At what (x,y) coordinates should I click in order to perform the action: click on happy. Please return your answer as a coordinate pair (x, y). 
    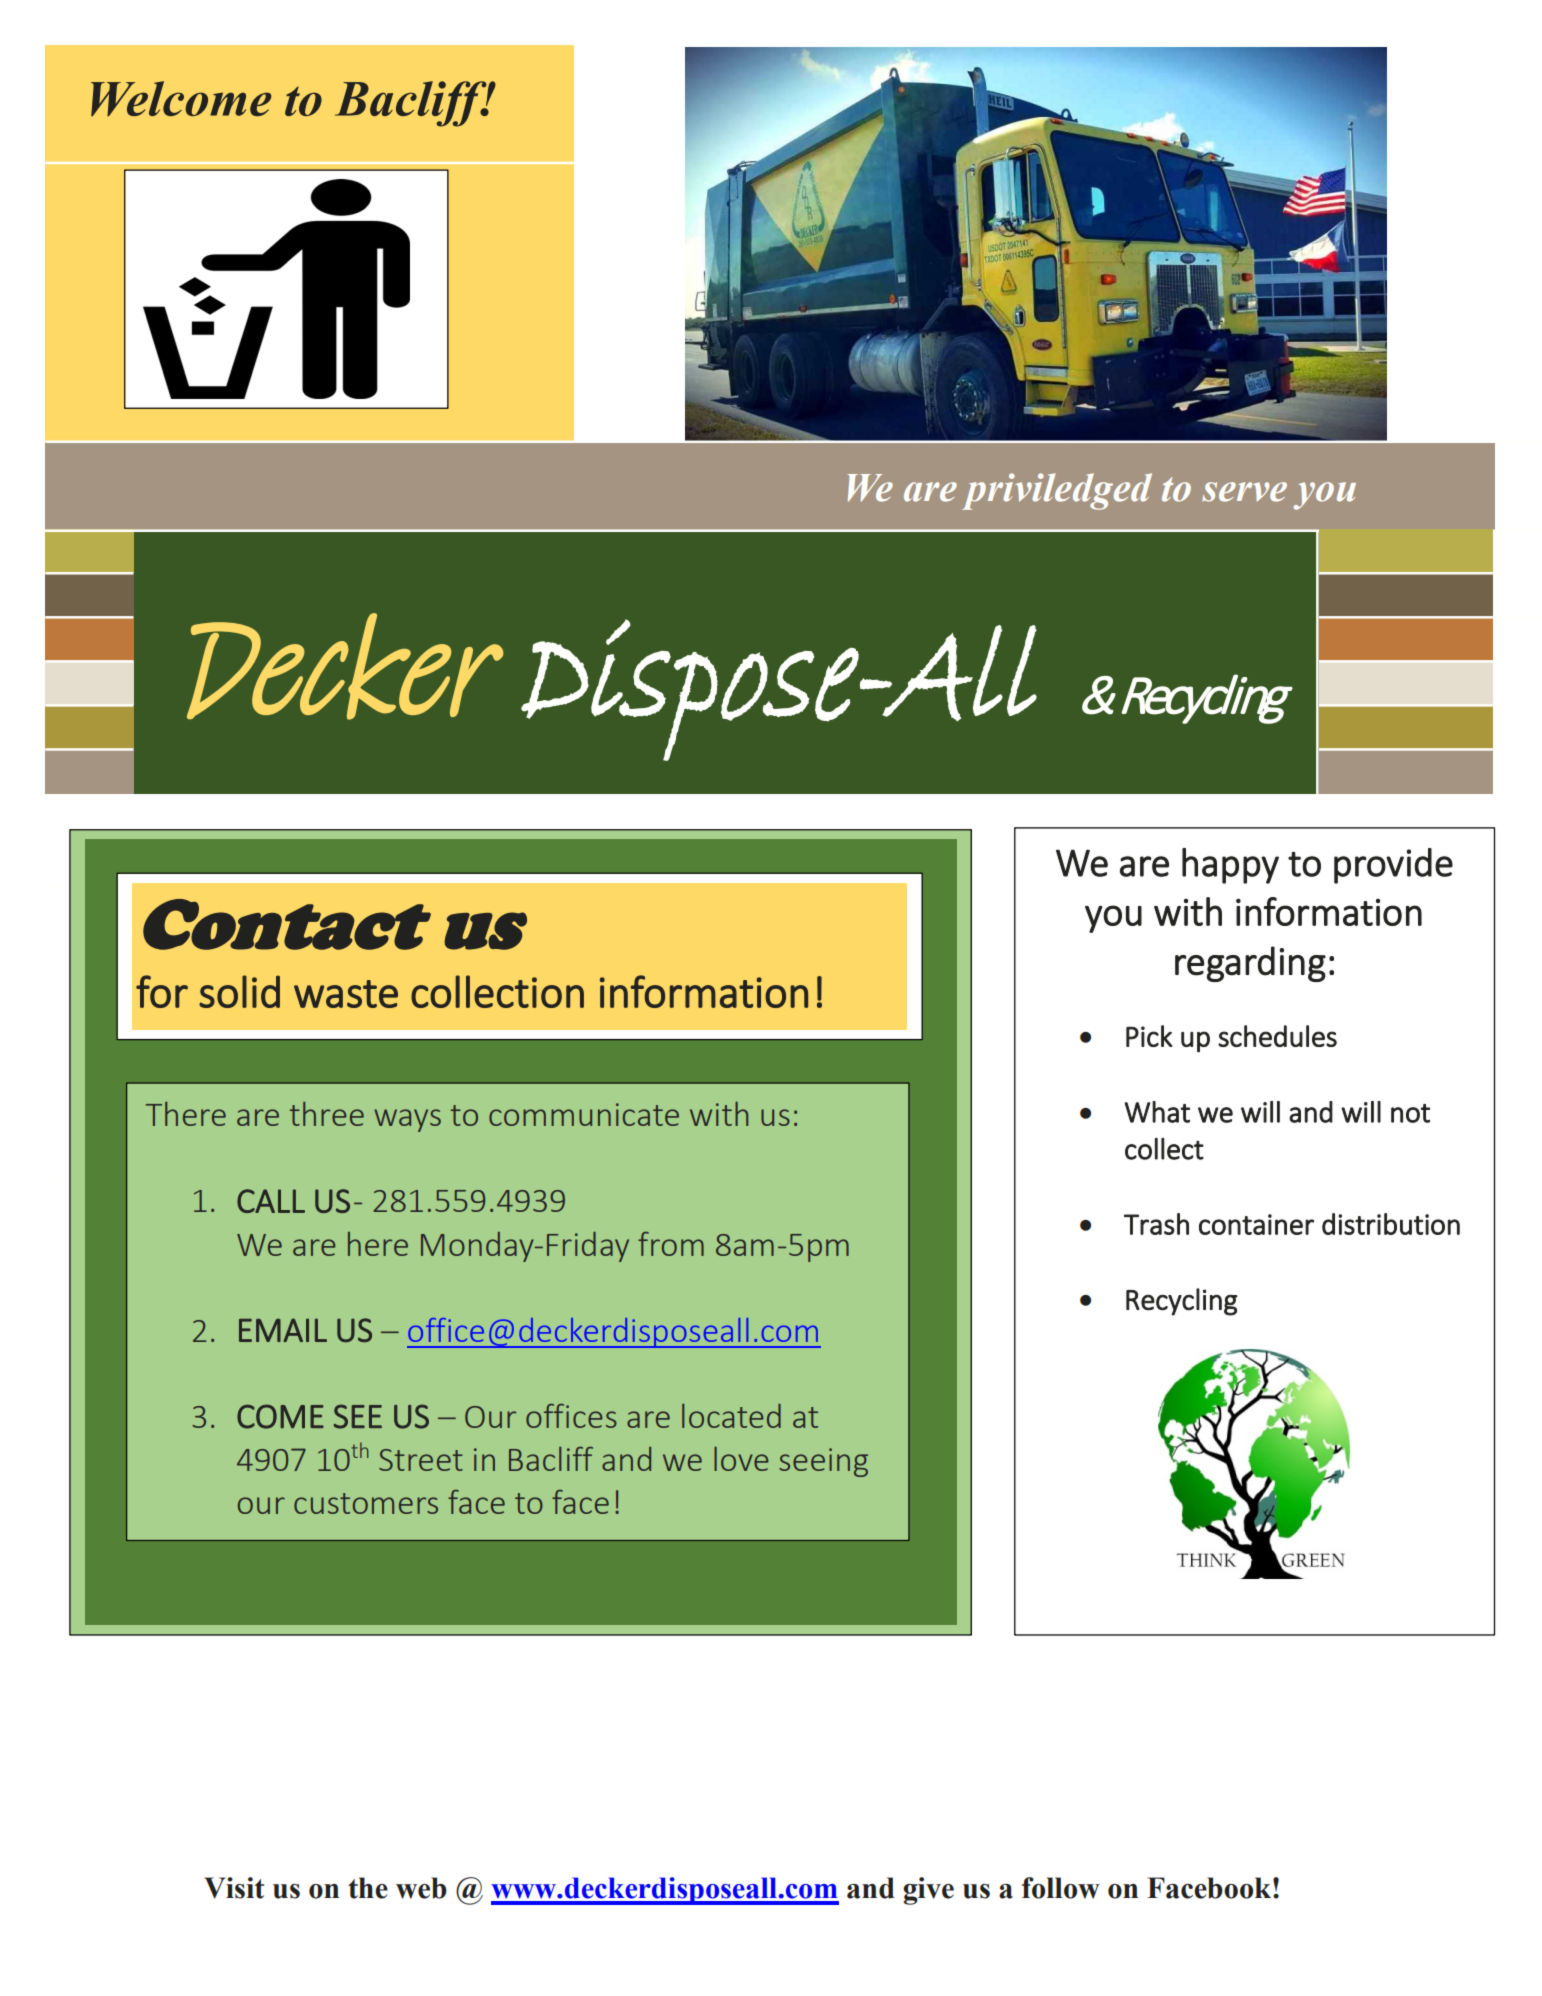
    Looking at the image, I should click on (1230, 866).
